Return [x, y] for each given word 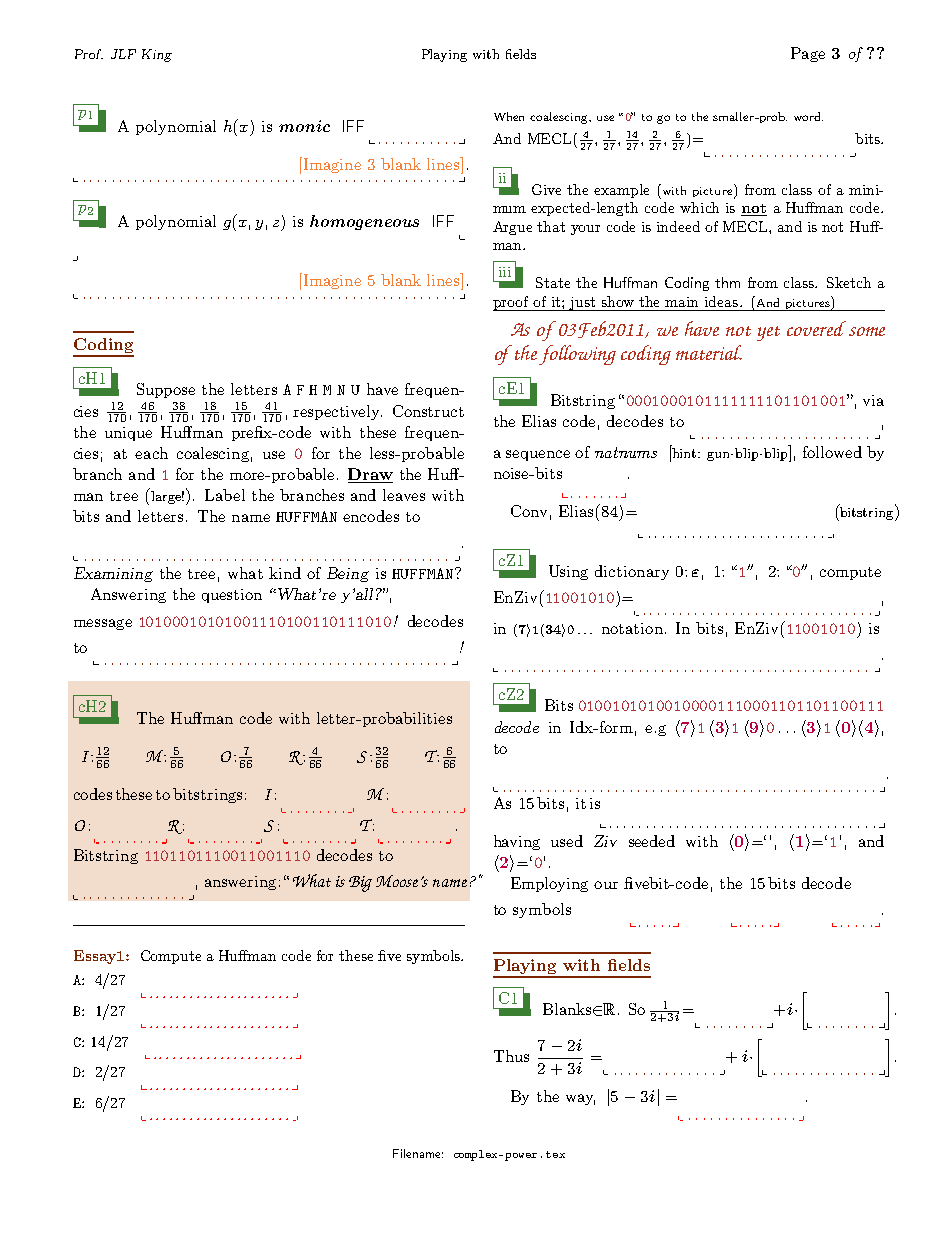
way [580, 1099]
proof [512, 303]
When [509, 116]
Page [808, 54]
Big [360, 884]
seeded [652, 841]
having [517, 842]
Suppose [166, 390]
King [157, 55]
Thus [511, 1056]
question [232, 596]
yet [768, 333]
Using [568, 572]
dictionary [632, 572]
